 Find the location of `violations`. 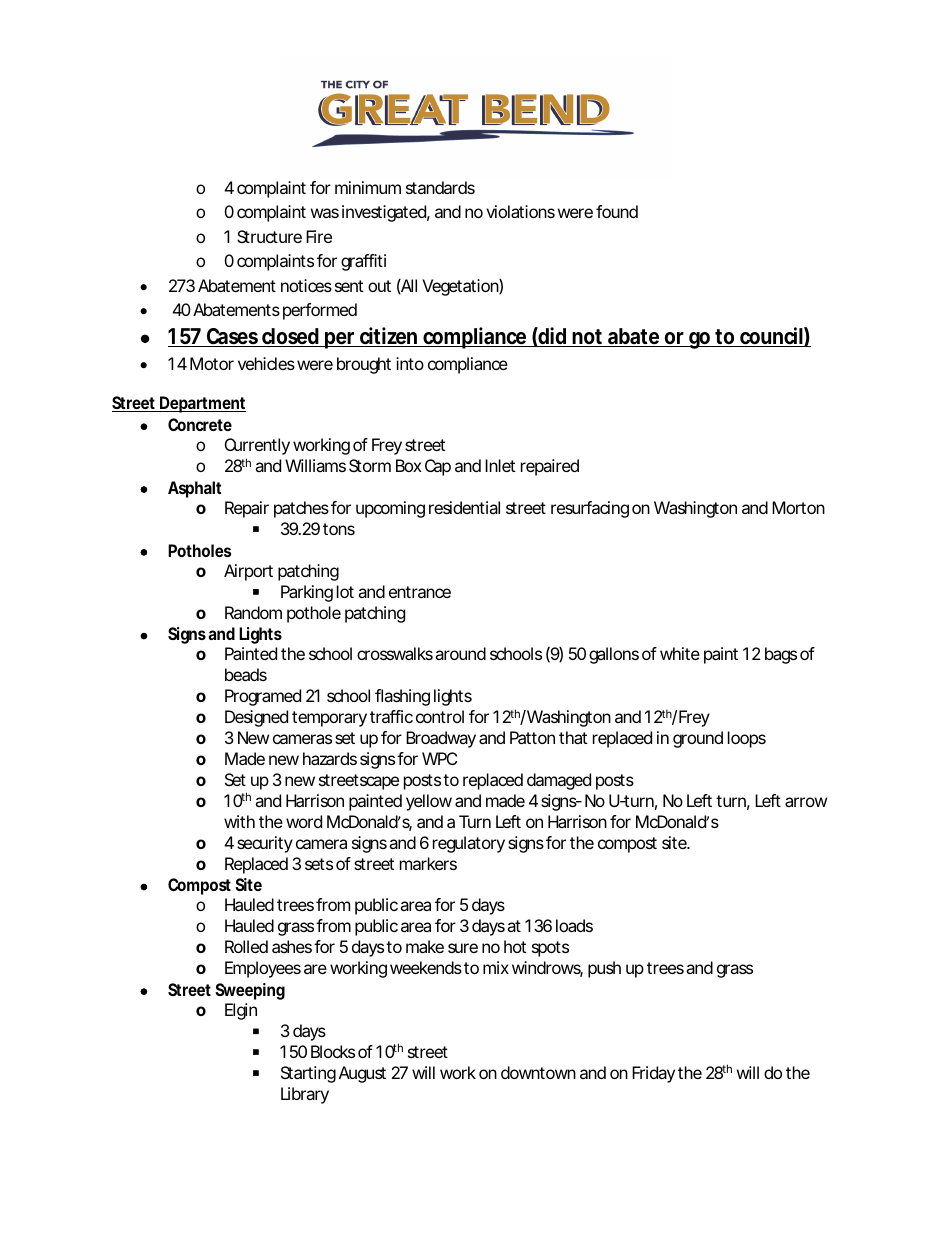

violations is located at coordinates (520, 211).
